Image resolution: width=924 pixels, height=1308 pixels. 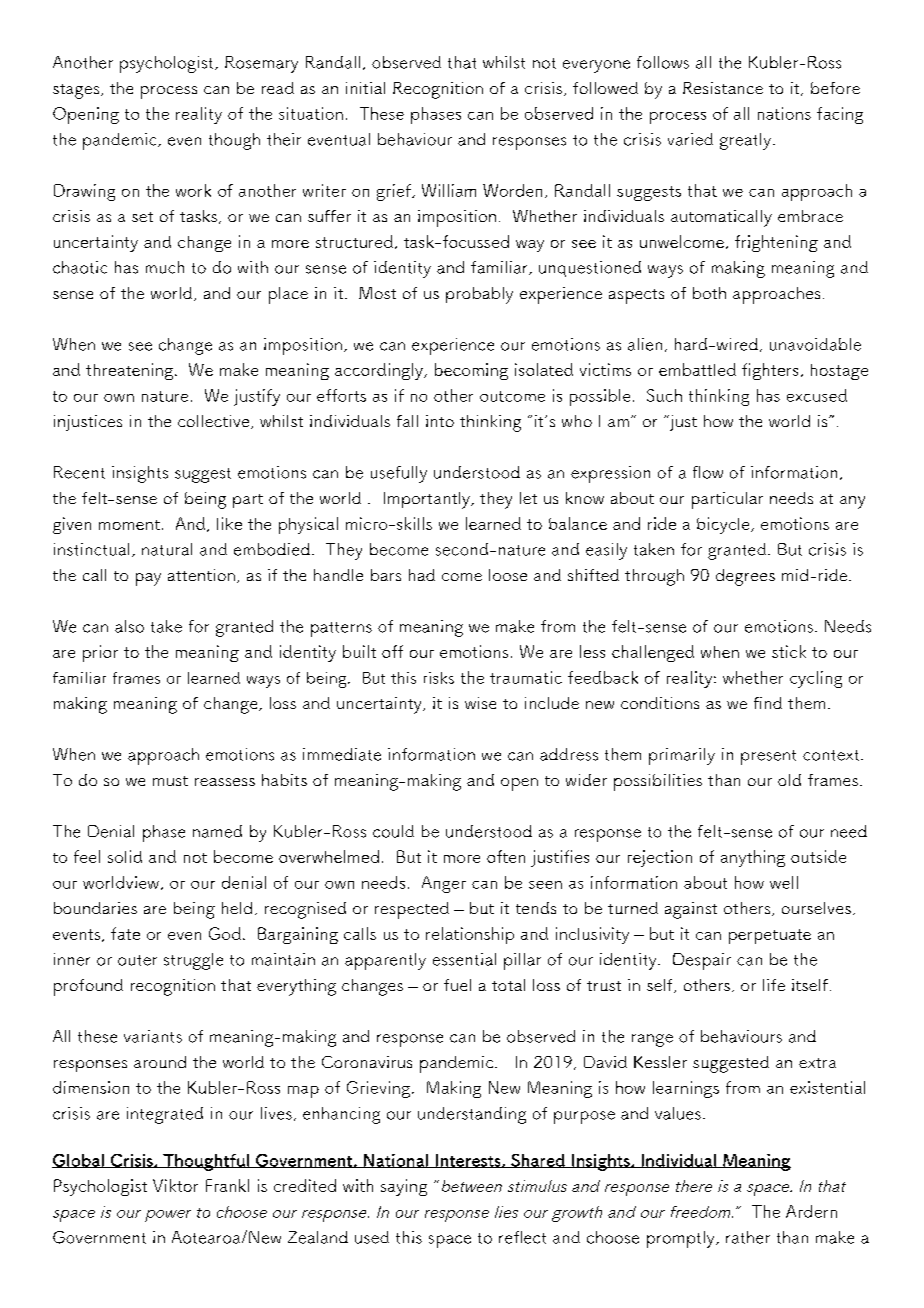 I want to click on initial, so click(x=365, y=88).
